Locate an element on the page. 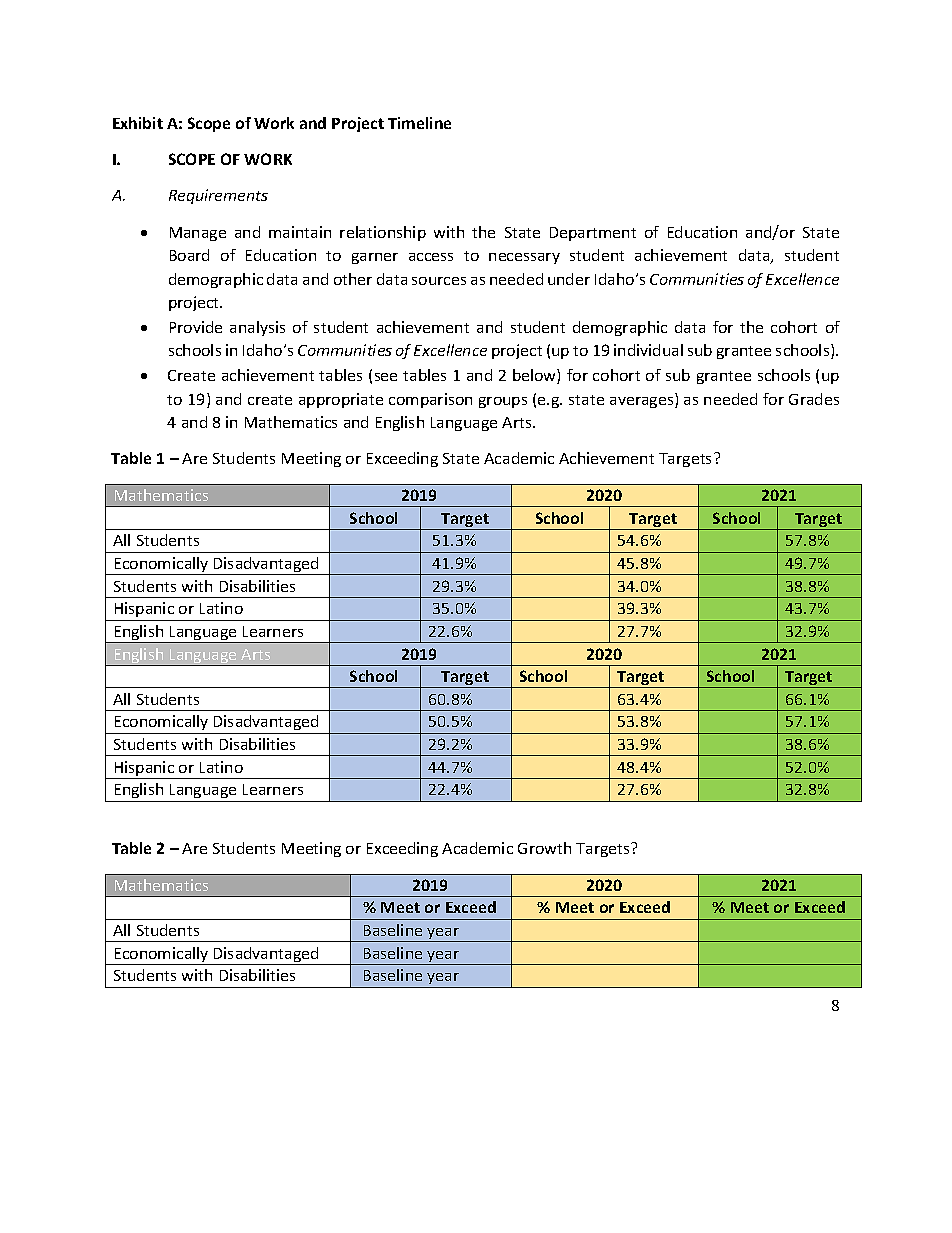  groups is located at coordinates (503, 402).
